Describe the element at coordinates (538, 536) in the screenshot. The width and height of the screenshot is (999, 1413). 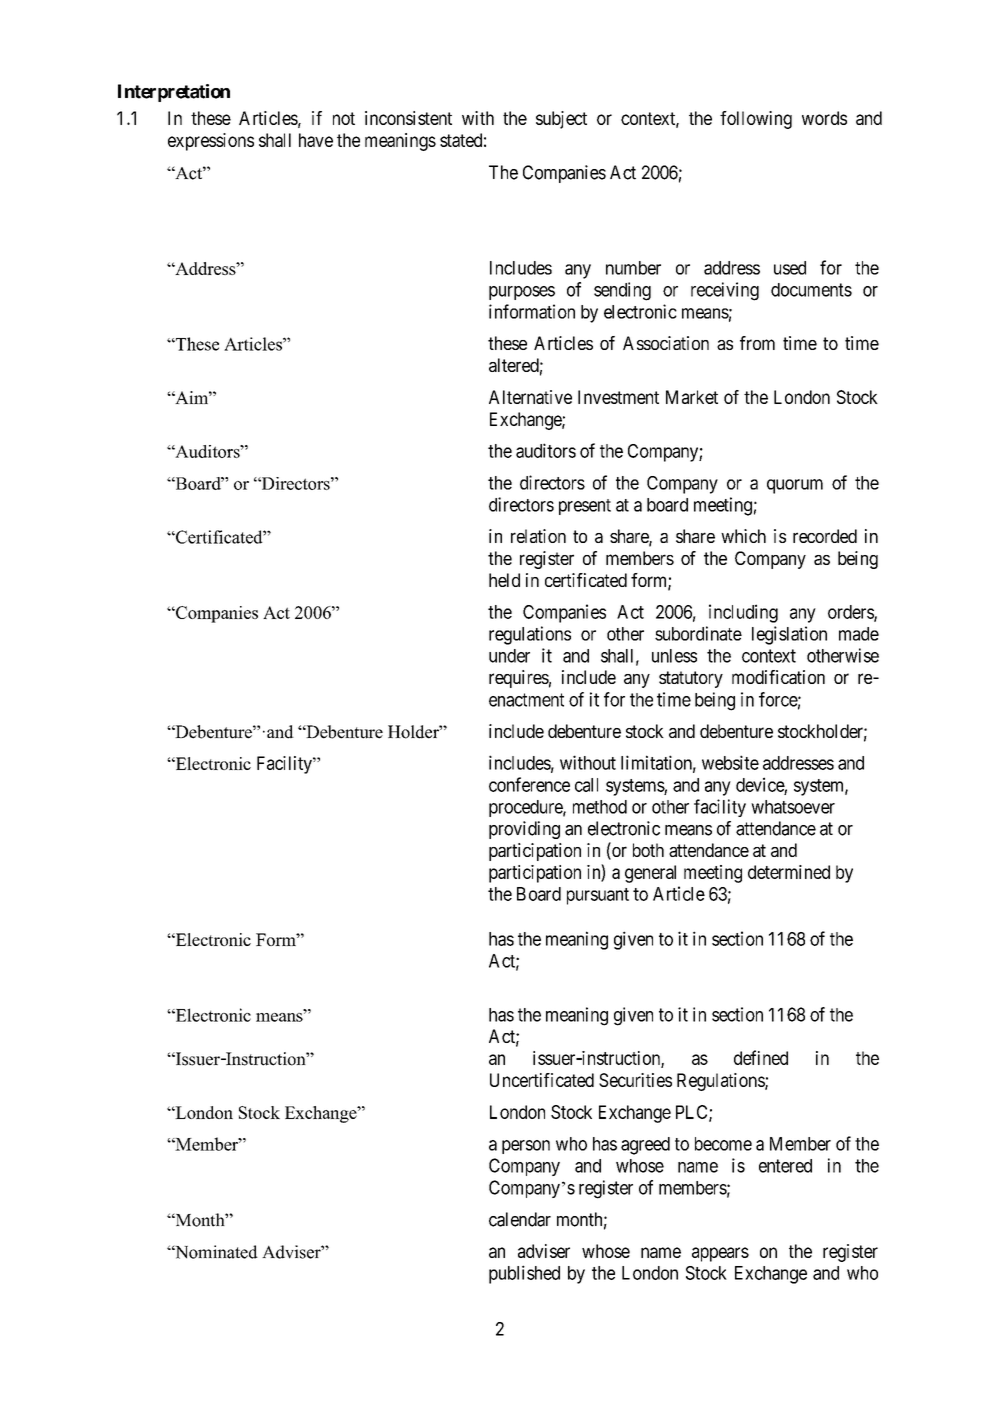
I see `relation` at that location.
